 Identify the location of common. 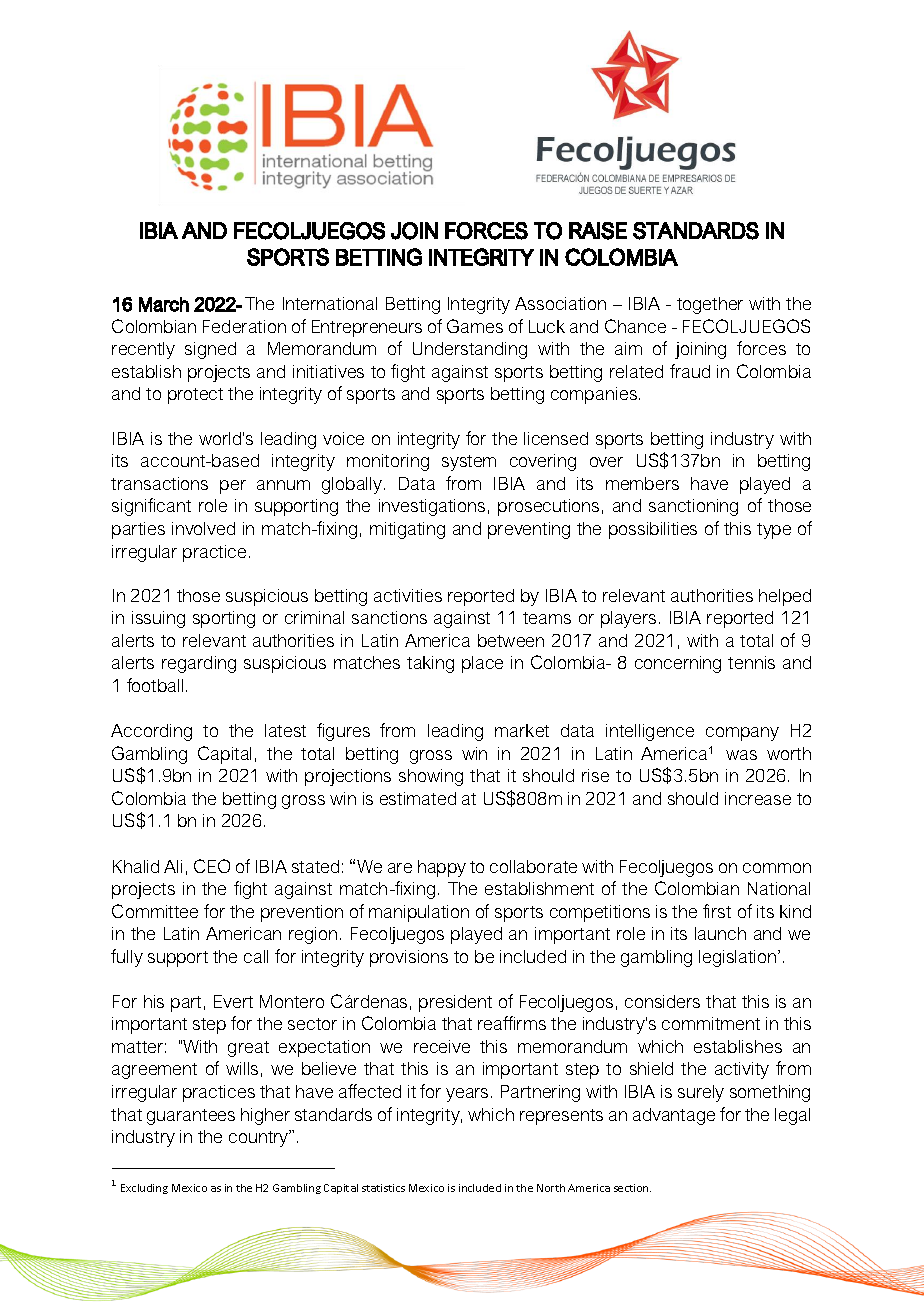
(777, 868).
